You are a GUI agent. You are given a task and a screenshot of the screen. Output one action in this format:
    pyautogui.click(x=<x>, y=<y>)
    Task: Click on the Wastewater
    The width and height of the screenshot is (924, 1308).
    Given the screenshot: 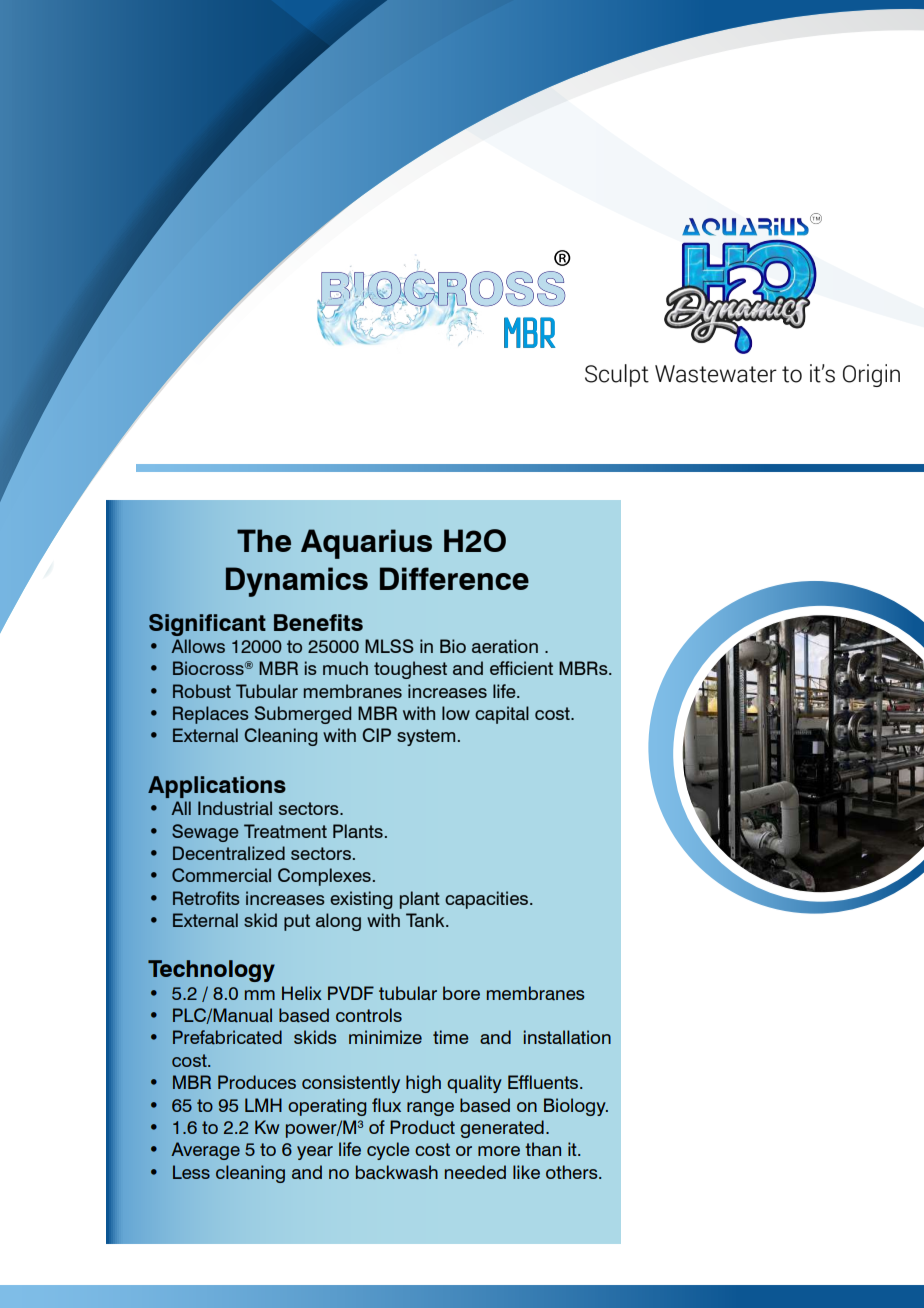 What is the action you would take?
    pyautogui.click(x=716, y=374)
